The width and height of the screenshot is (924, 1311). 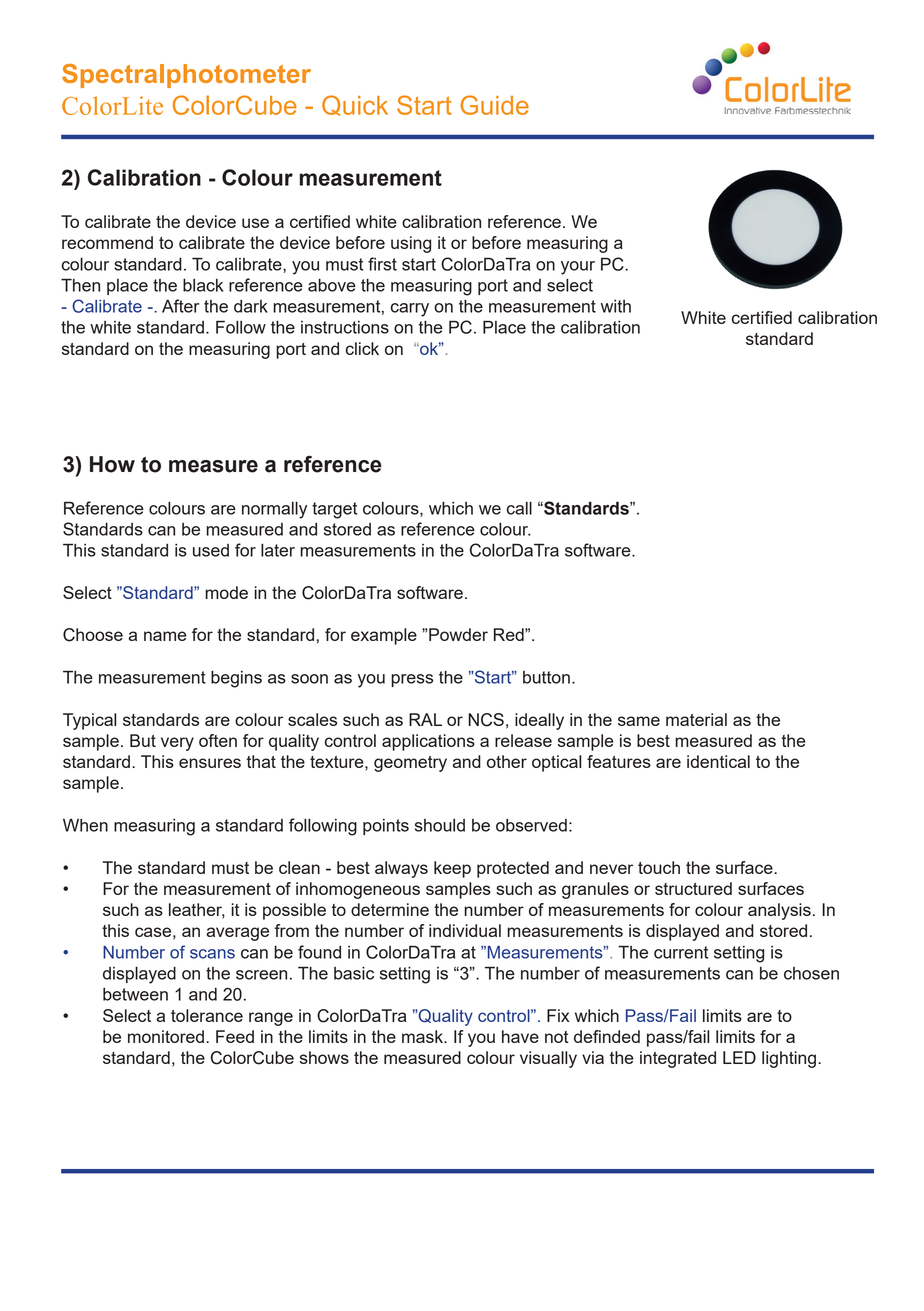 What do you see at coordinates (226, 592) in the screenshot?
I see `mode` at bounding box center [226, 592].
